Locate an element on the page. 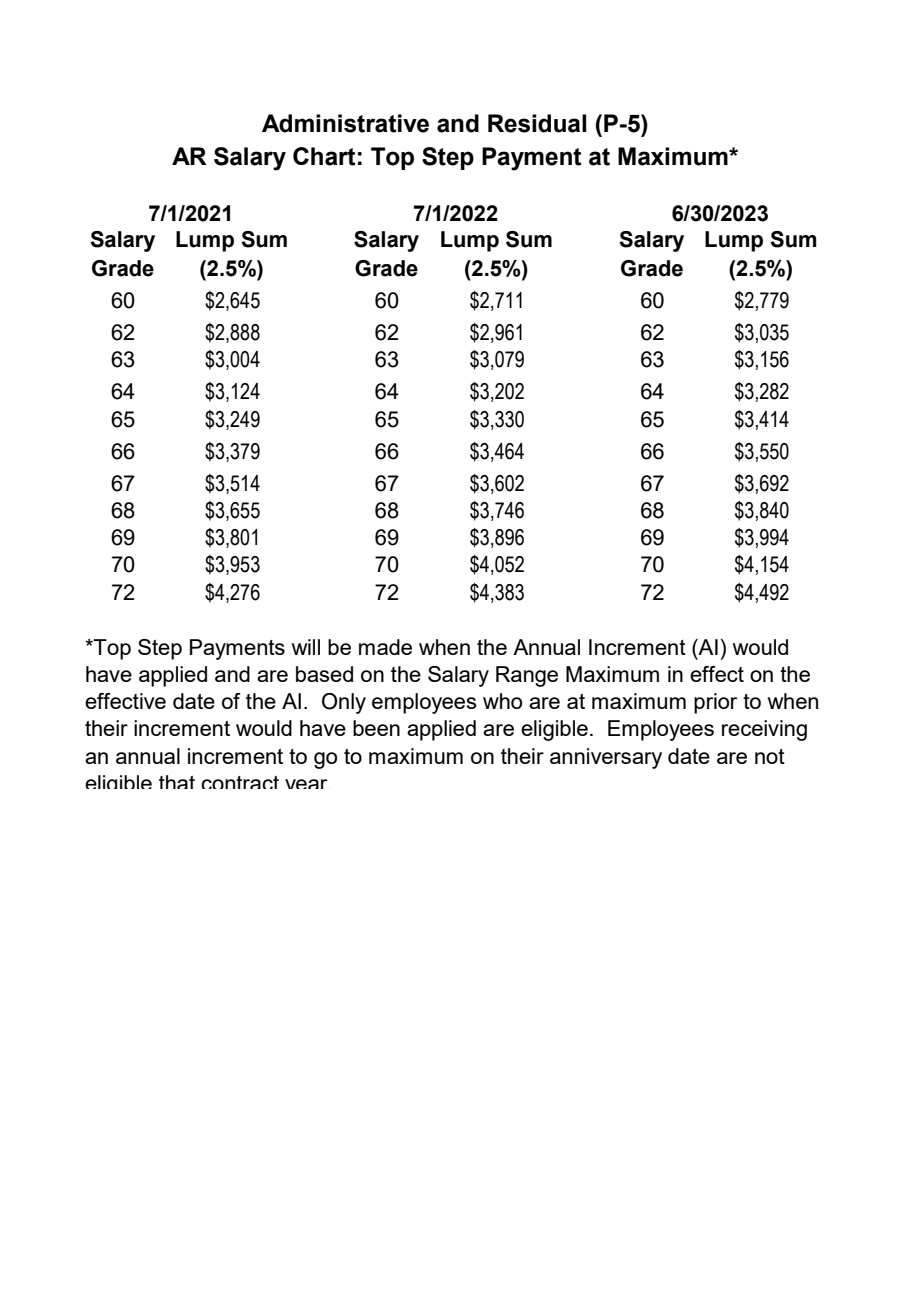  anniversary is located at coordinates (606, 758).
